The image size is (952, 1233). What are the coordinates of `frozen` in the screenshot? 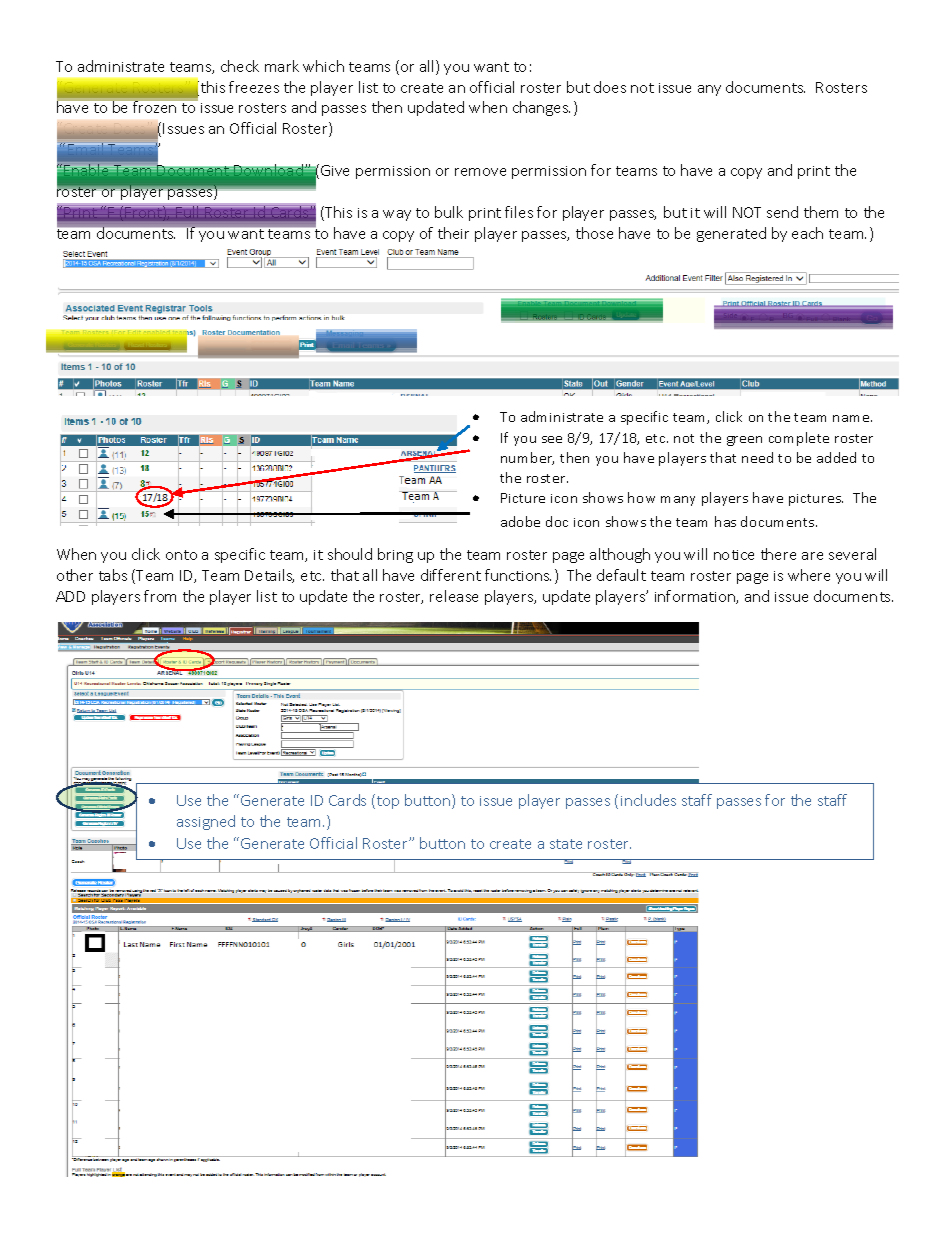 It's located at (154, 107).
